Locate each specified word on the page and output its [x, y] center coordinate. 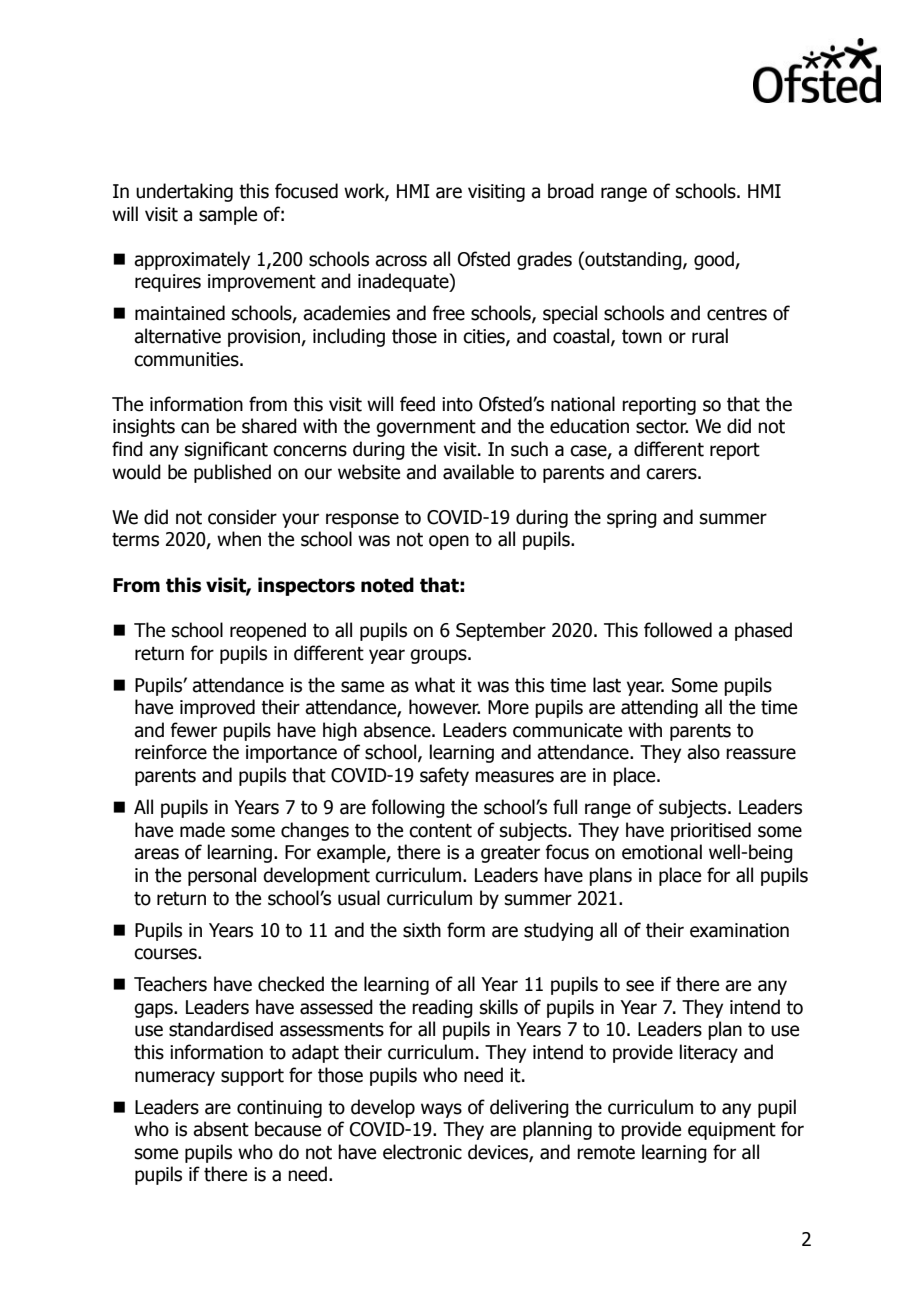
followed [678, 630]
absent [221, 1129]
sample [228, 215]
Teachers [170, 984]
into [457, 404]
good [715, 260]
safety [444, 776]
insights [144, 427]
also [703, 752]
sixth [422, 930]
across [401, 261]
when [239, 539]
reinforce [171, 752]
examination [739, 930]
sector [662, 427]
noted [387, 585]
